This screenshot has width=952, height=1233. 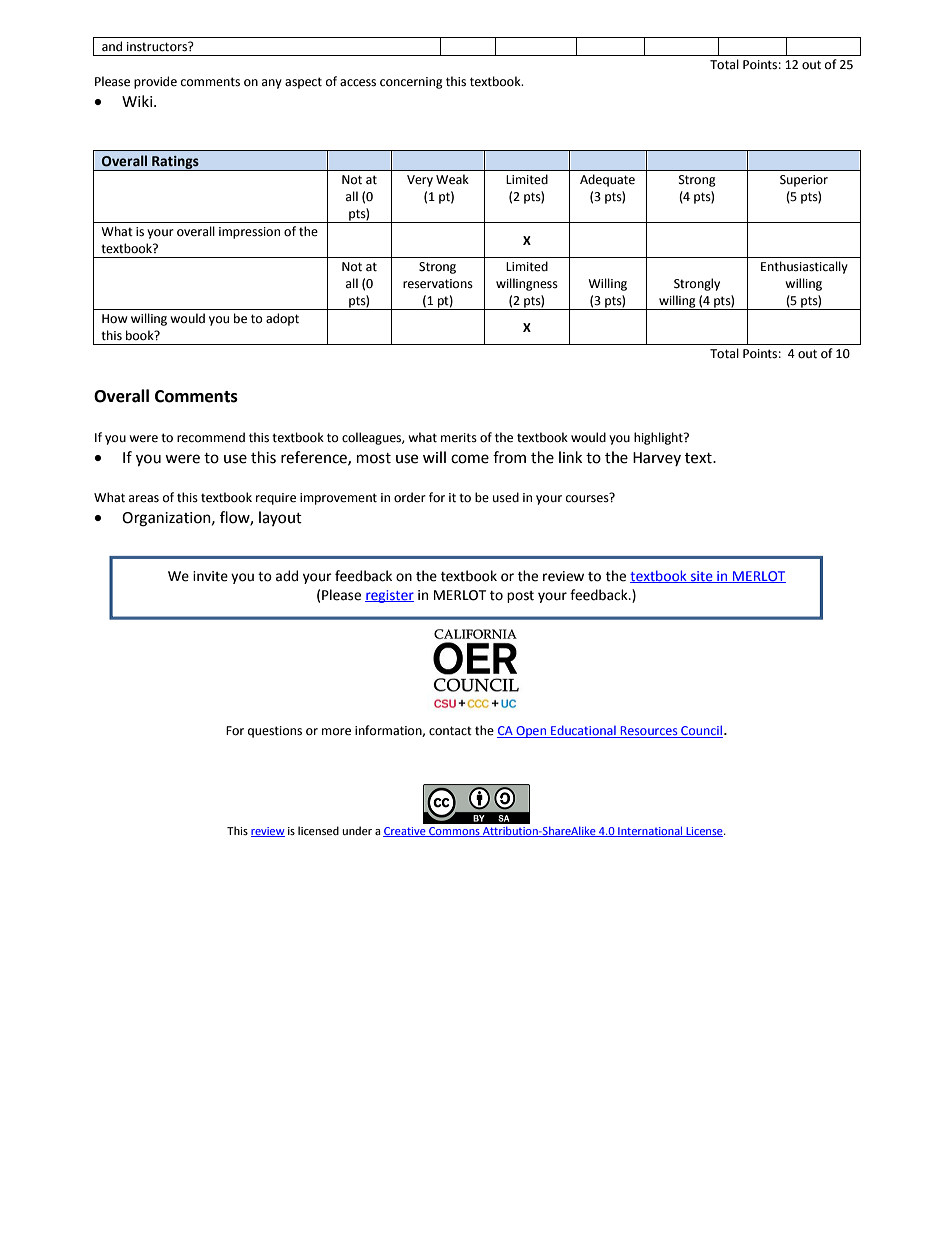 I want to click on International, so click(x=650, y=831).
